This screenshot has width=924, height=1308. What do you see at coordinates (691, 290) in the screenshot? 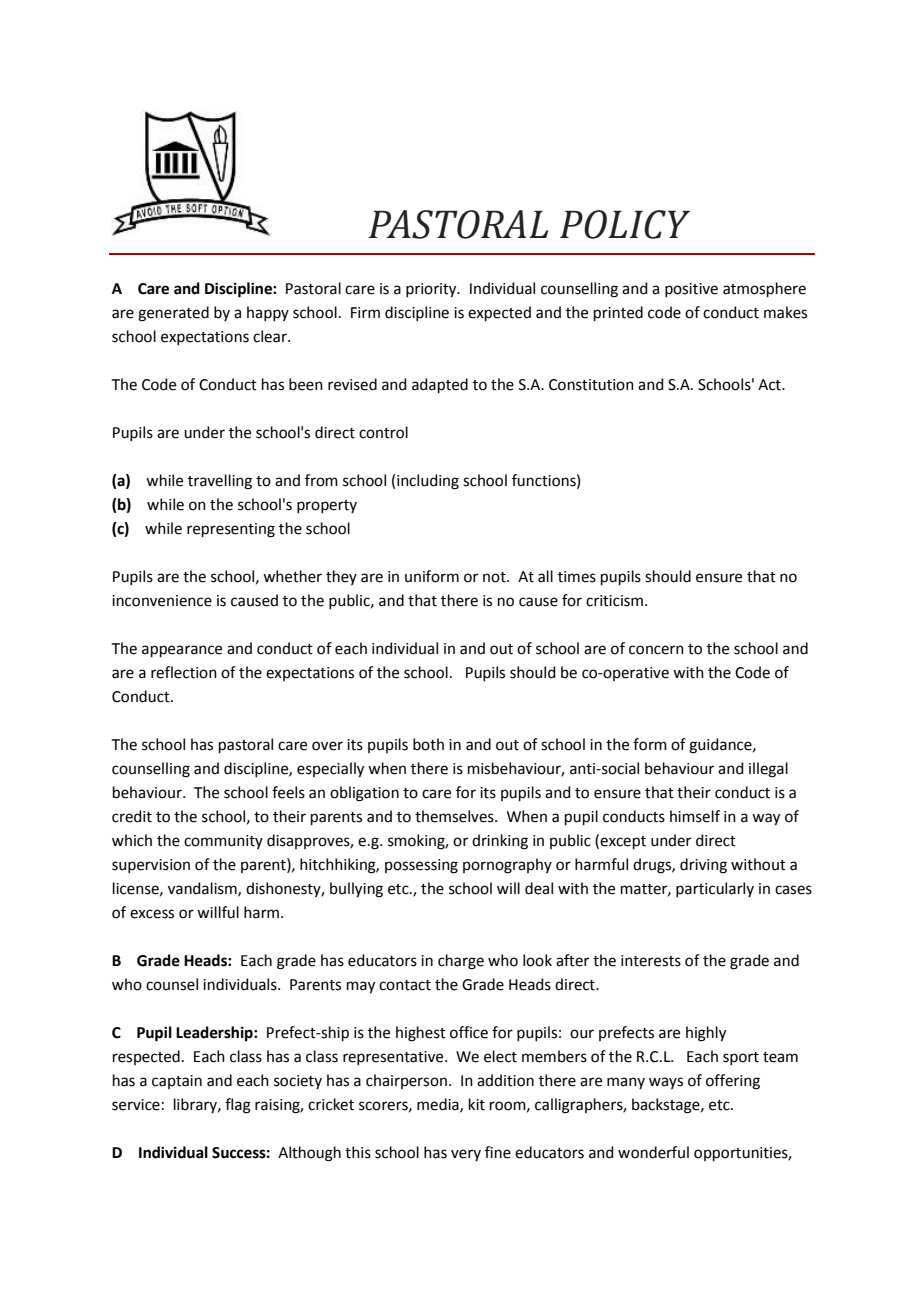
I see `positive` at bounding box center [691, 290].
